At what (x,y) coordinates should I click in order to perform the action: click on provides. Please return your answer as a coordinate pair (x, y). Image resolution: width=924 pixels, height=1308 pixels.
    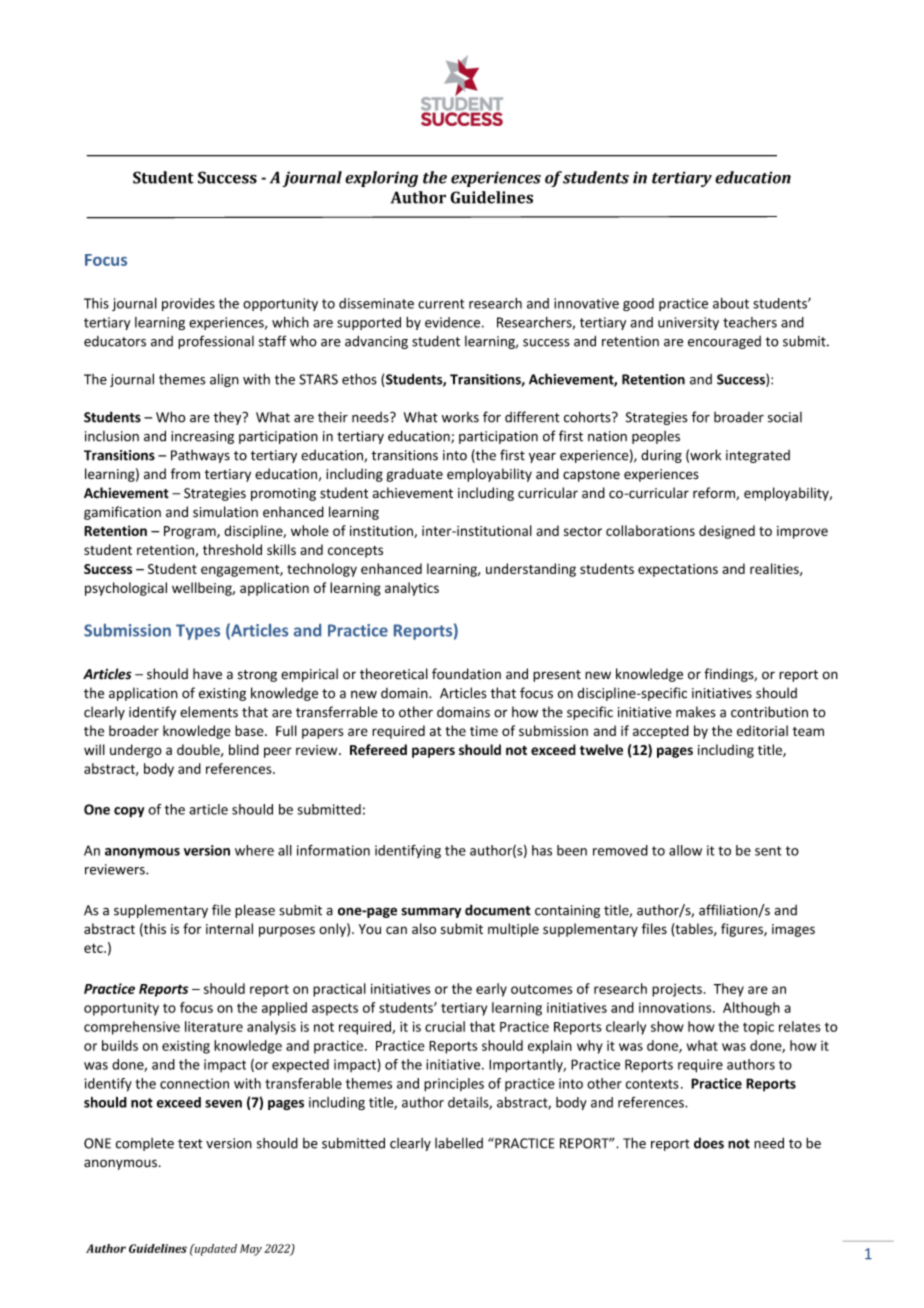
    Looking at the image, I should click on (188, 304).
